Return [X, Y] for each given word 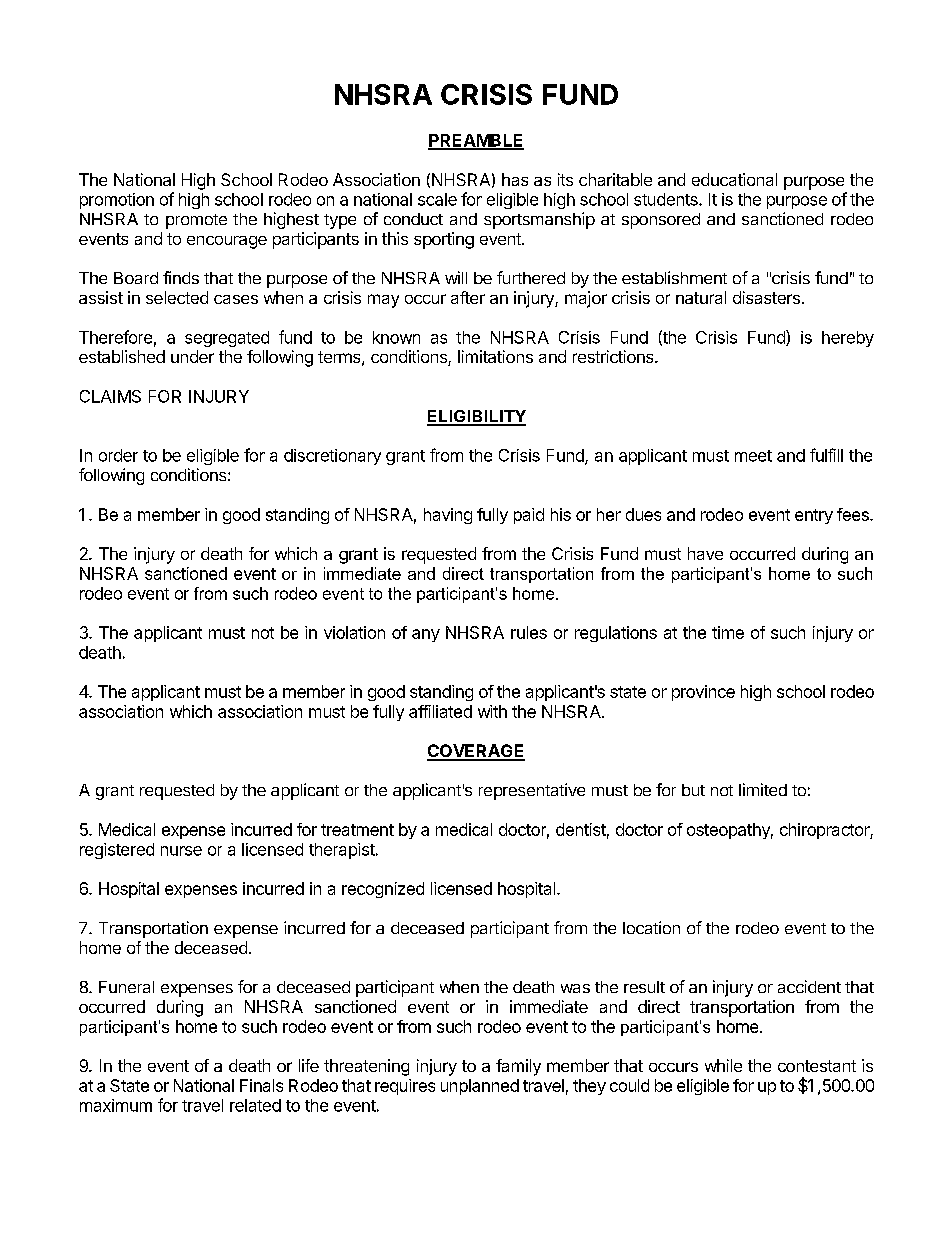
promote [196, 221]
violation [354, 632]
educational [734, 179]
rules [529, 632]
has [515, 179]
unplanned [480, 1087]
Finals [261, 1085]
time [728, 632]
